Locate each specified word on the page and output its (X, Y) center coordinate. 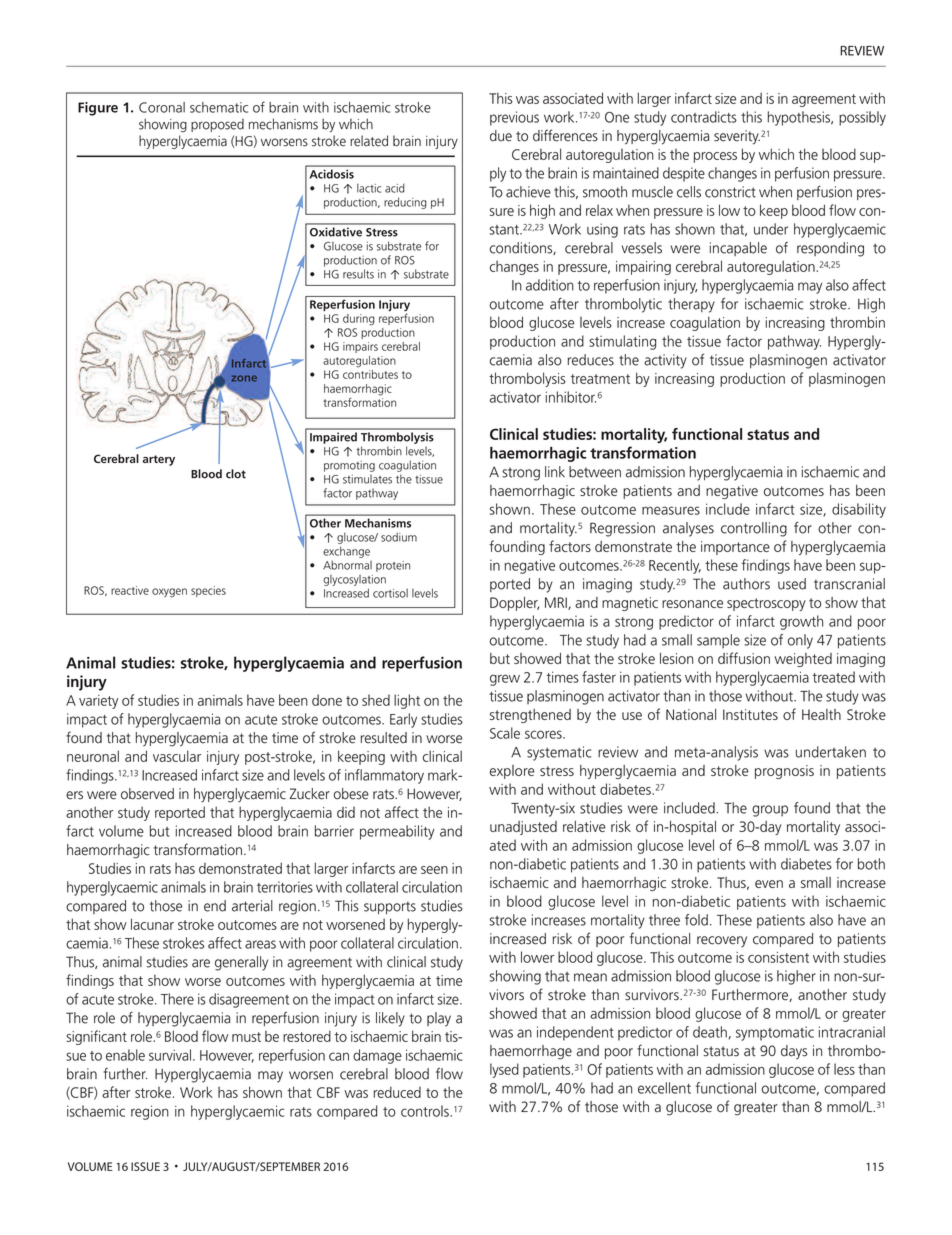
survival (170, 1055)
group (770, 811)
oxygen (169, 593)
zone (244, 378)
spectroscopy (766, 604)
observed (147, 794)
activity (665, 361)
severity (737, 137)
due (501, 136)
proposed (217, 125)
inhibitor (571, 397)
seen (434, 870)
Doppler (514, 604)
